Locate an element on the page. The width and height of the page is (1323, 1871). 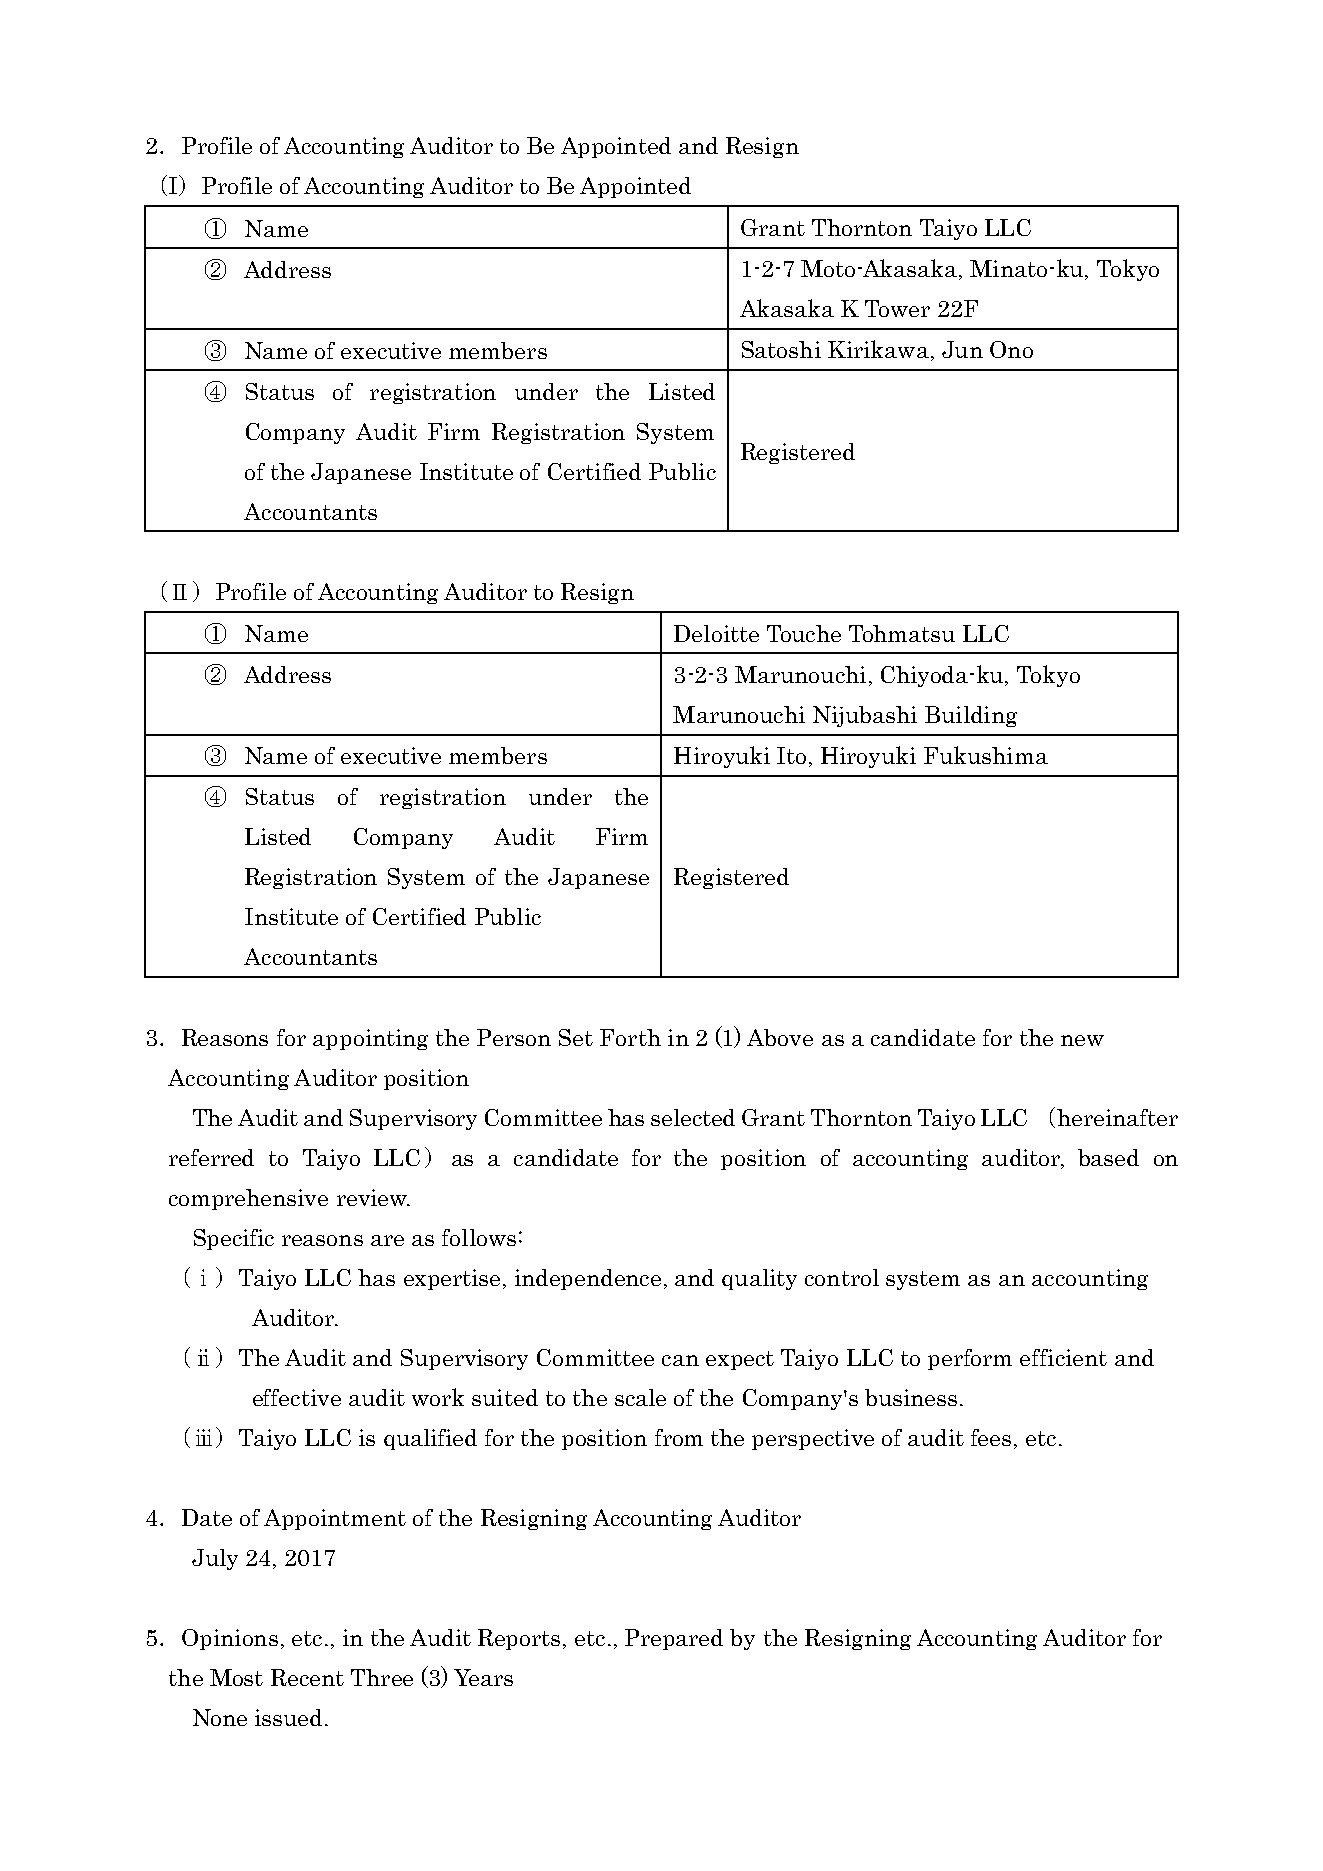
scale is located at coordinates (640, 1397).
